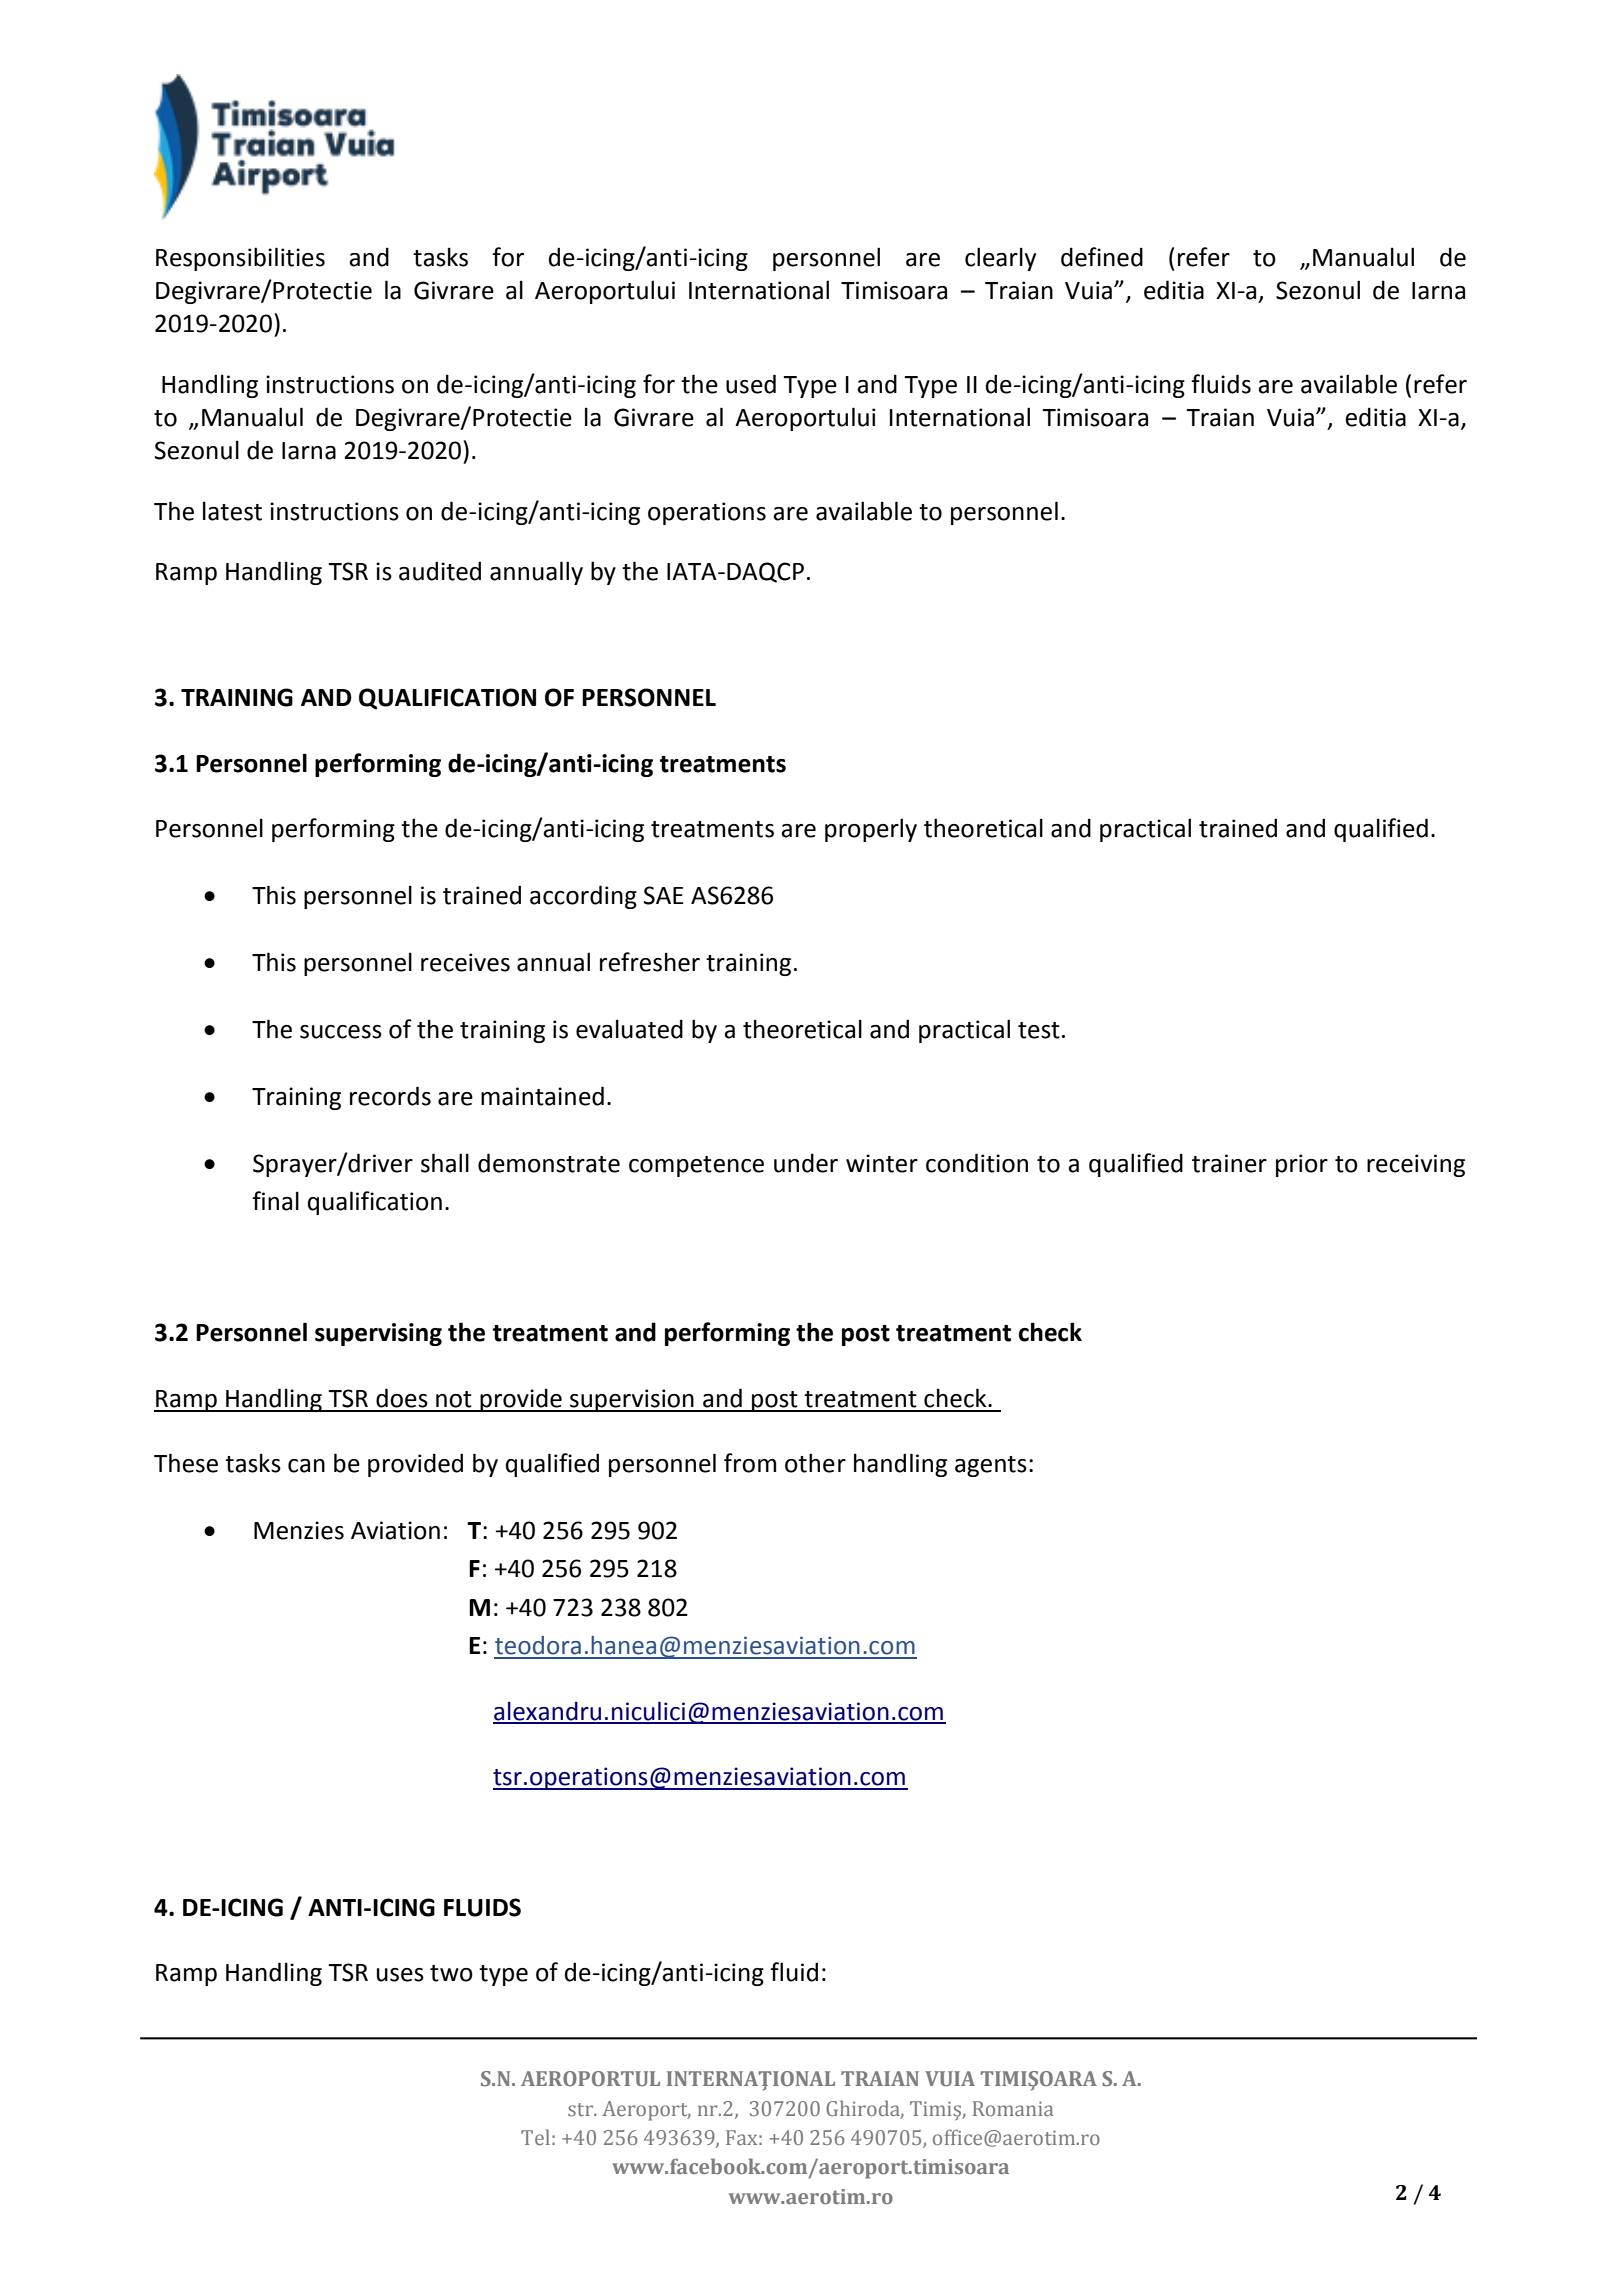  What do you see at coordinates (275, 1201) in the screenshot?
I see `final` at bounding box center [275, 1201].
